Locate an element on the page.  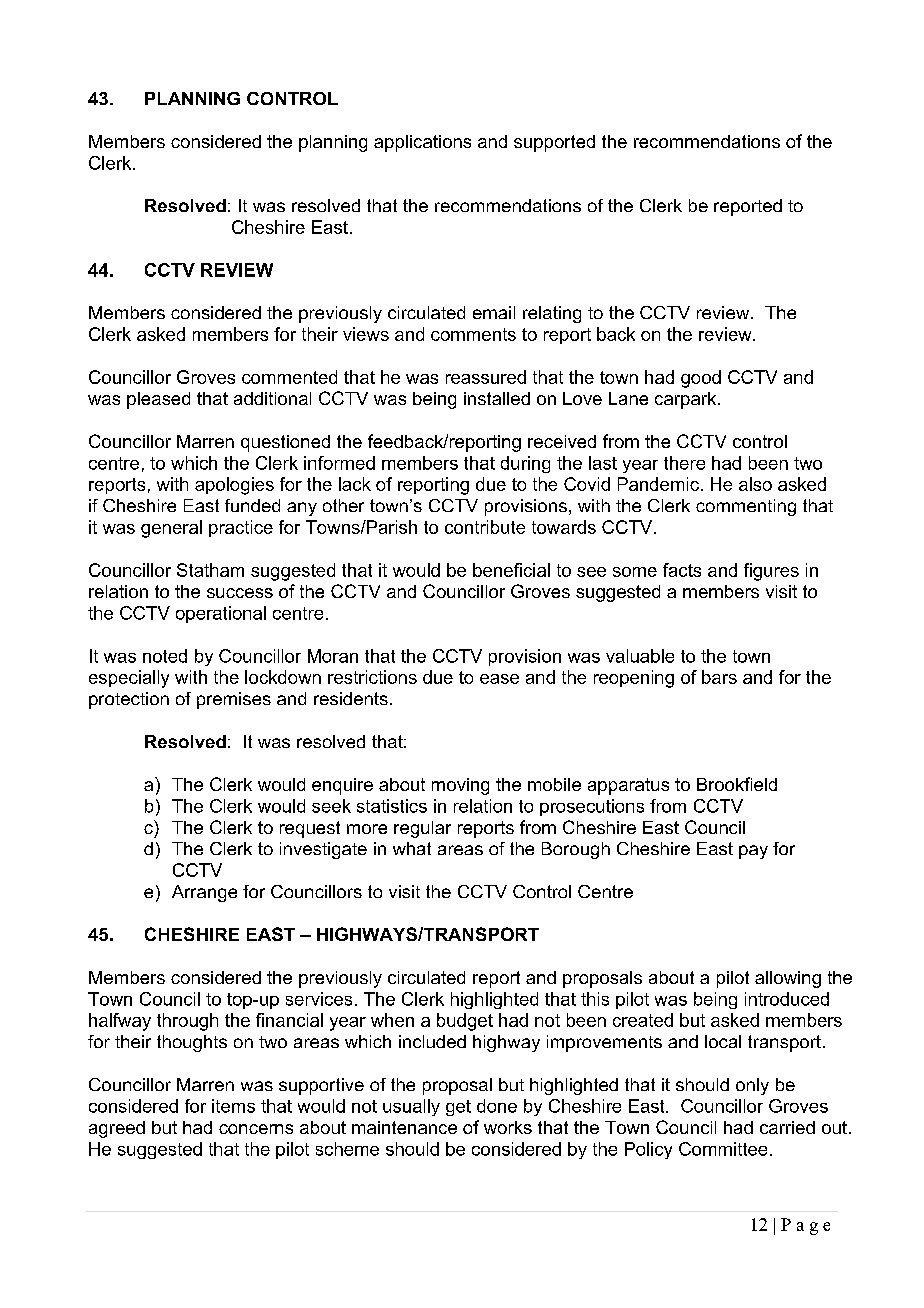
apologies is located at coordinates (234, 486).
